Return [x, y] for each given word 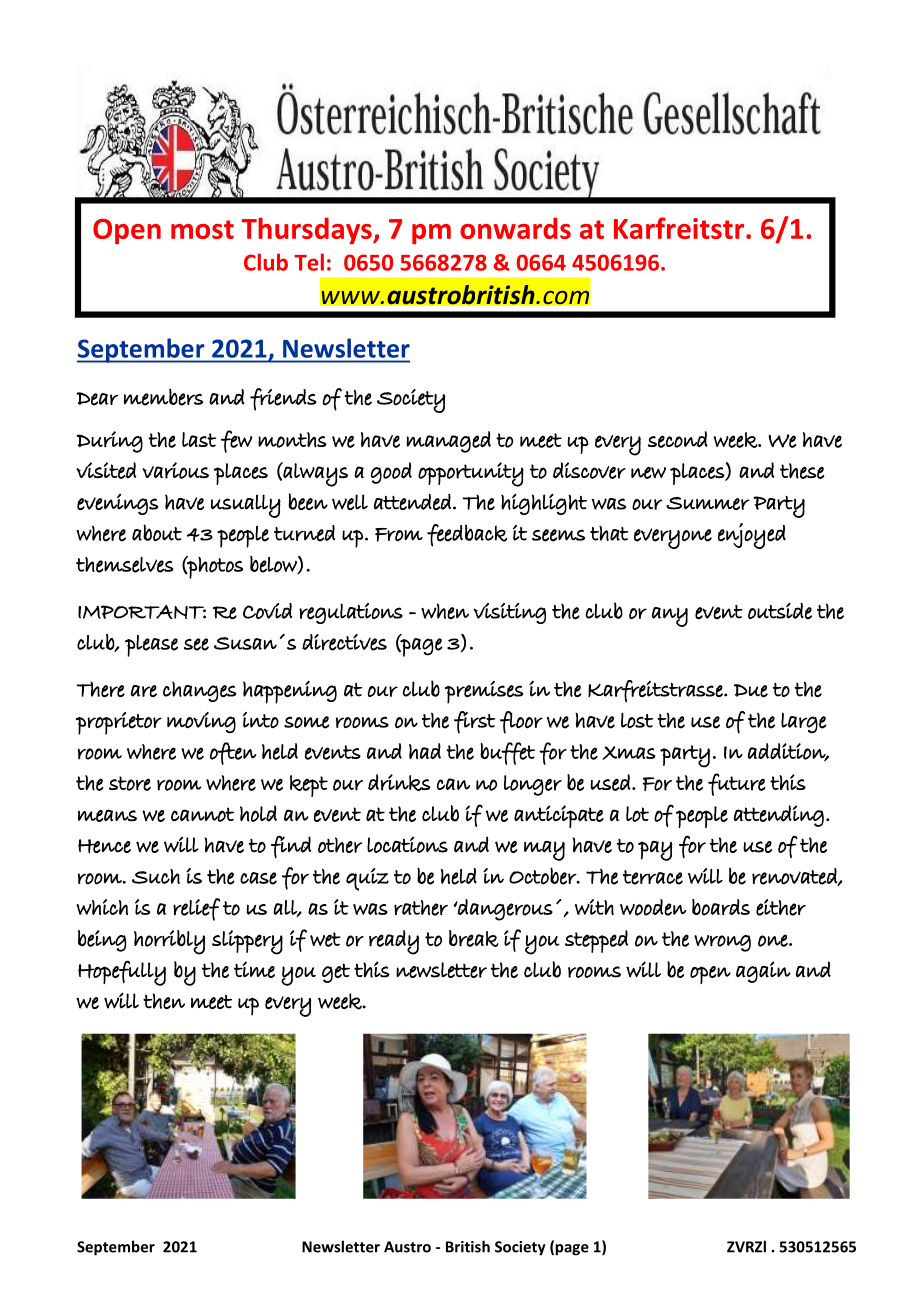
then [164, 1001]
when [445, 611]
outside [780, 611]
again [763, 972]
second [678, 439]
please [151, 646]
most [202, 229]
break [474, 938]
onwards [515, 228]
